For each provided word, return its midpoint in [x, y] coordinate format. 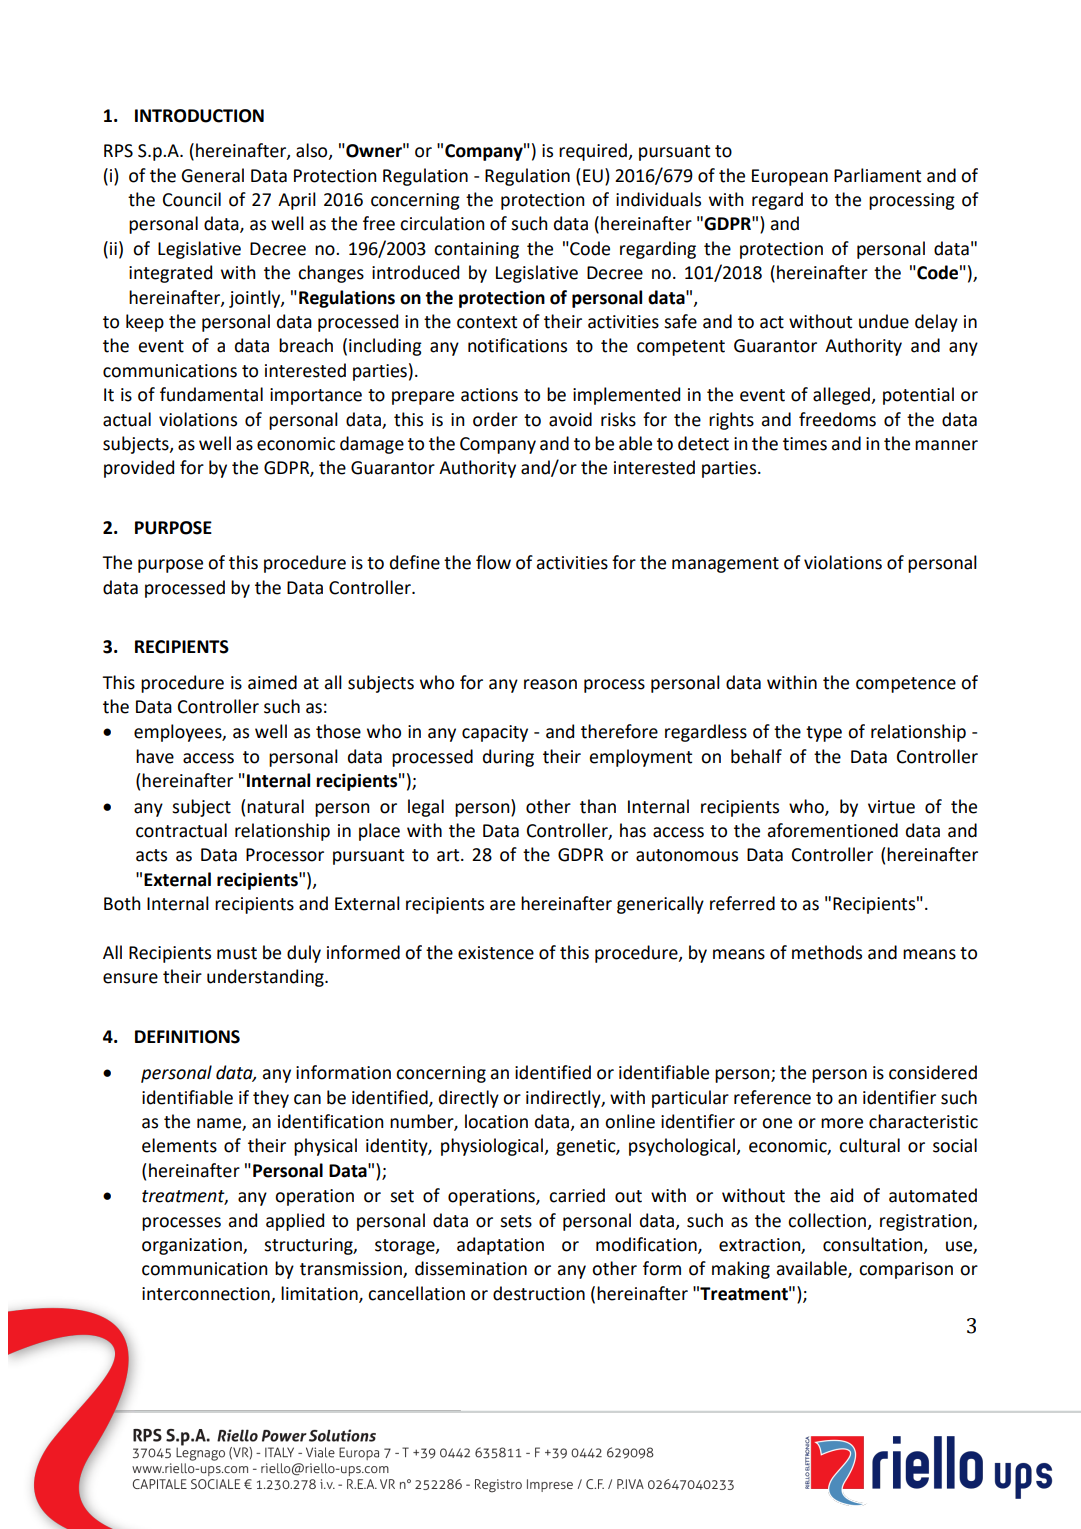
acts [151, 855]
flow [493, 562]
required [594, 152]
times [805, 444]
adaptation [500, 1246]
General [212, 175]
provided [139, 469]
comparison [906, 1270]
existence [496, 953]
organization [193, 1246]
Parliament [877, 175]
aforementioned [833, 830]
